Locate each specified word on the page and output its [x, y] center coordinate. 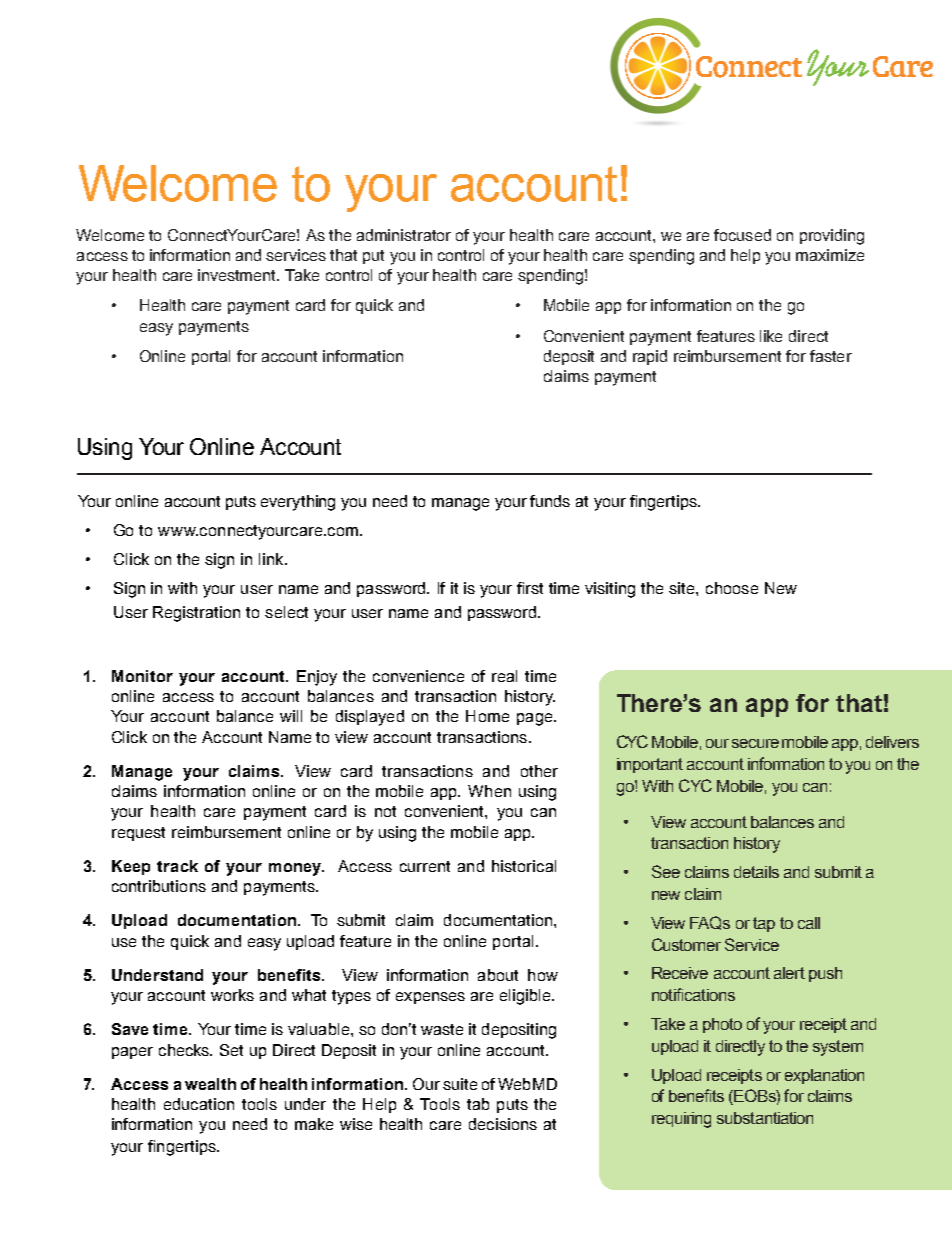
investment [238, 275]
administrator [404, 235]
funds [550, 501]
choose [732, 588]
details [756, 872]
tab [478, 1104]
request [138, 834]
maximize [830, 255]
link [272, 559]
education [199, 1104]
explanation [824, 1076]
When [489, 791]
